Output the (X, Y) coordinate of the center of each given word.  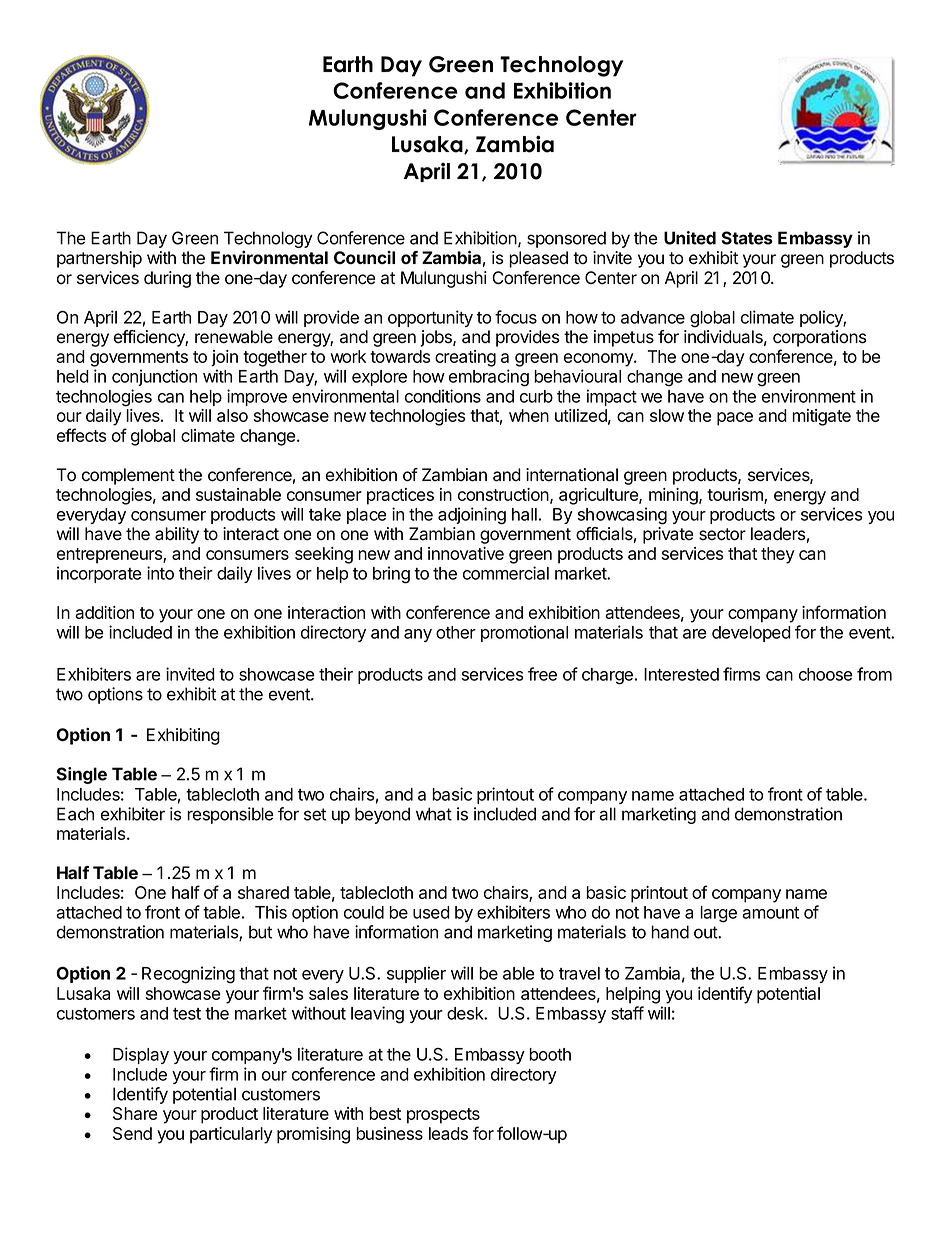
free (542, 674)
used (431, 912)
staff (627, 1013)
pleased (538, 259)
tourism (736, 496)
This (271, 912)
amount (770, 913)
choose (826, 674)
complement (128, 476)
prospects (443, 1116)
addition (104, 612)
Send (132, 1133)
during (167, 279)
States (747, 238)
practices (400, 496)
